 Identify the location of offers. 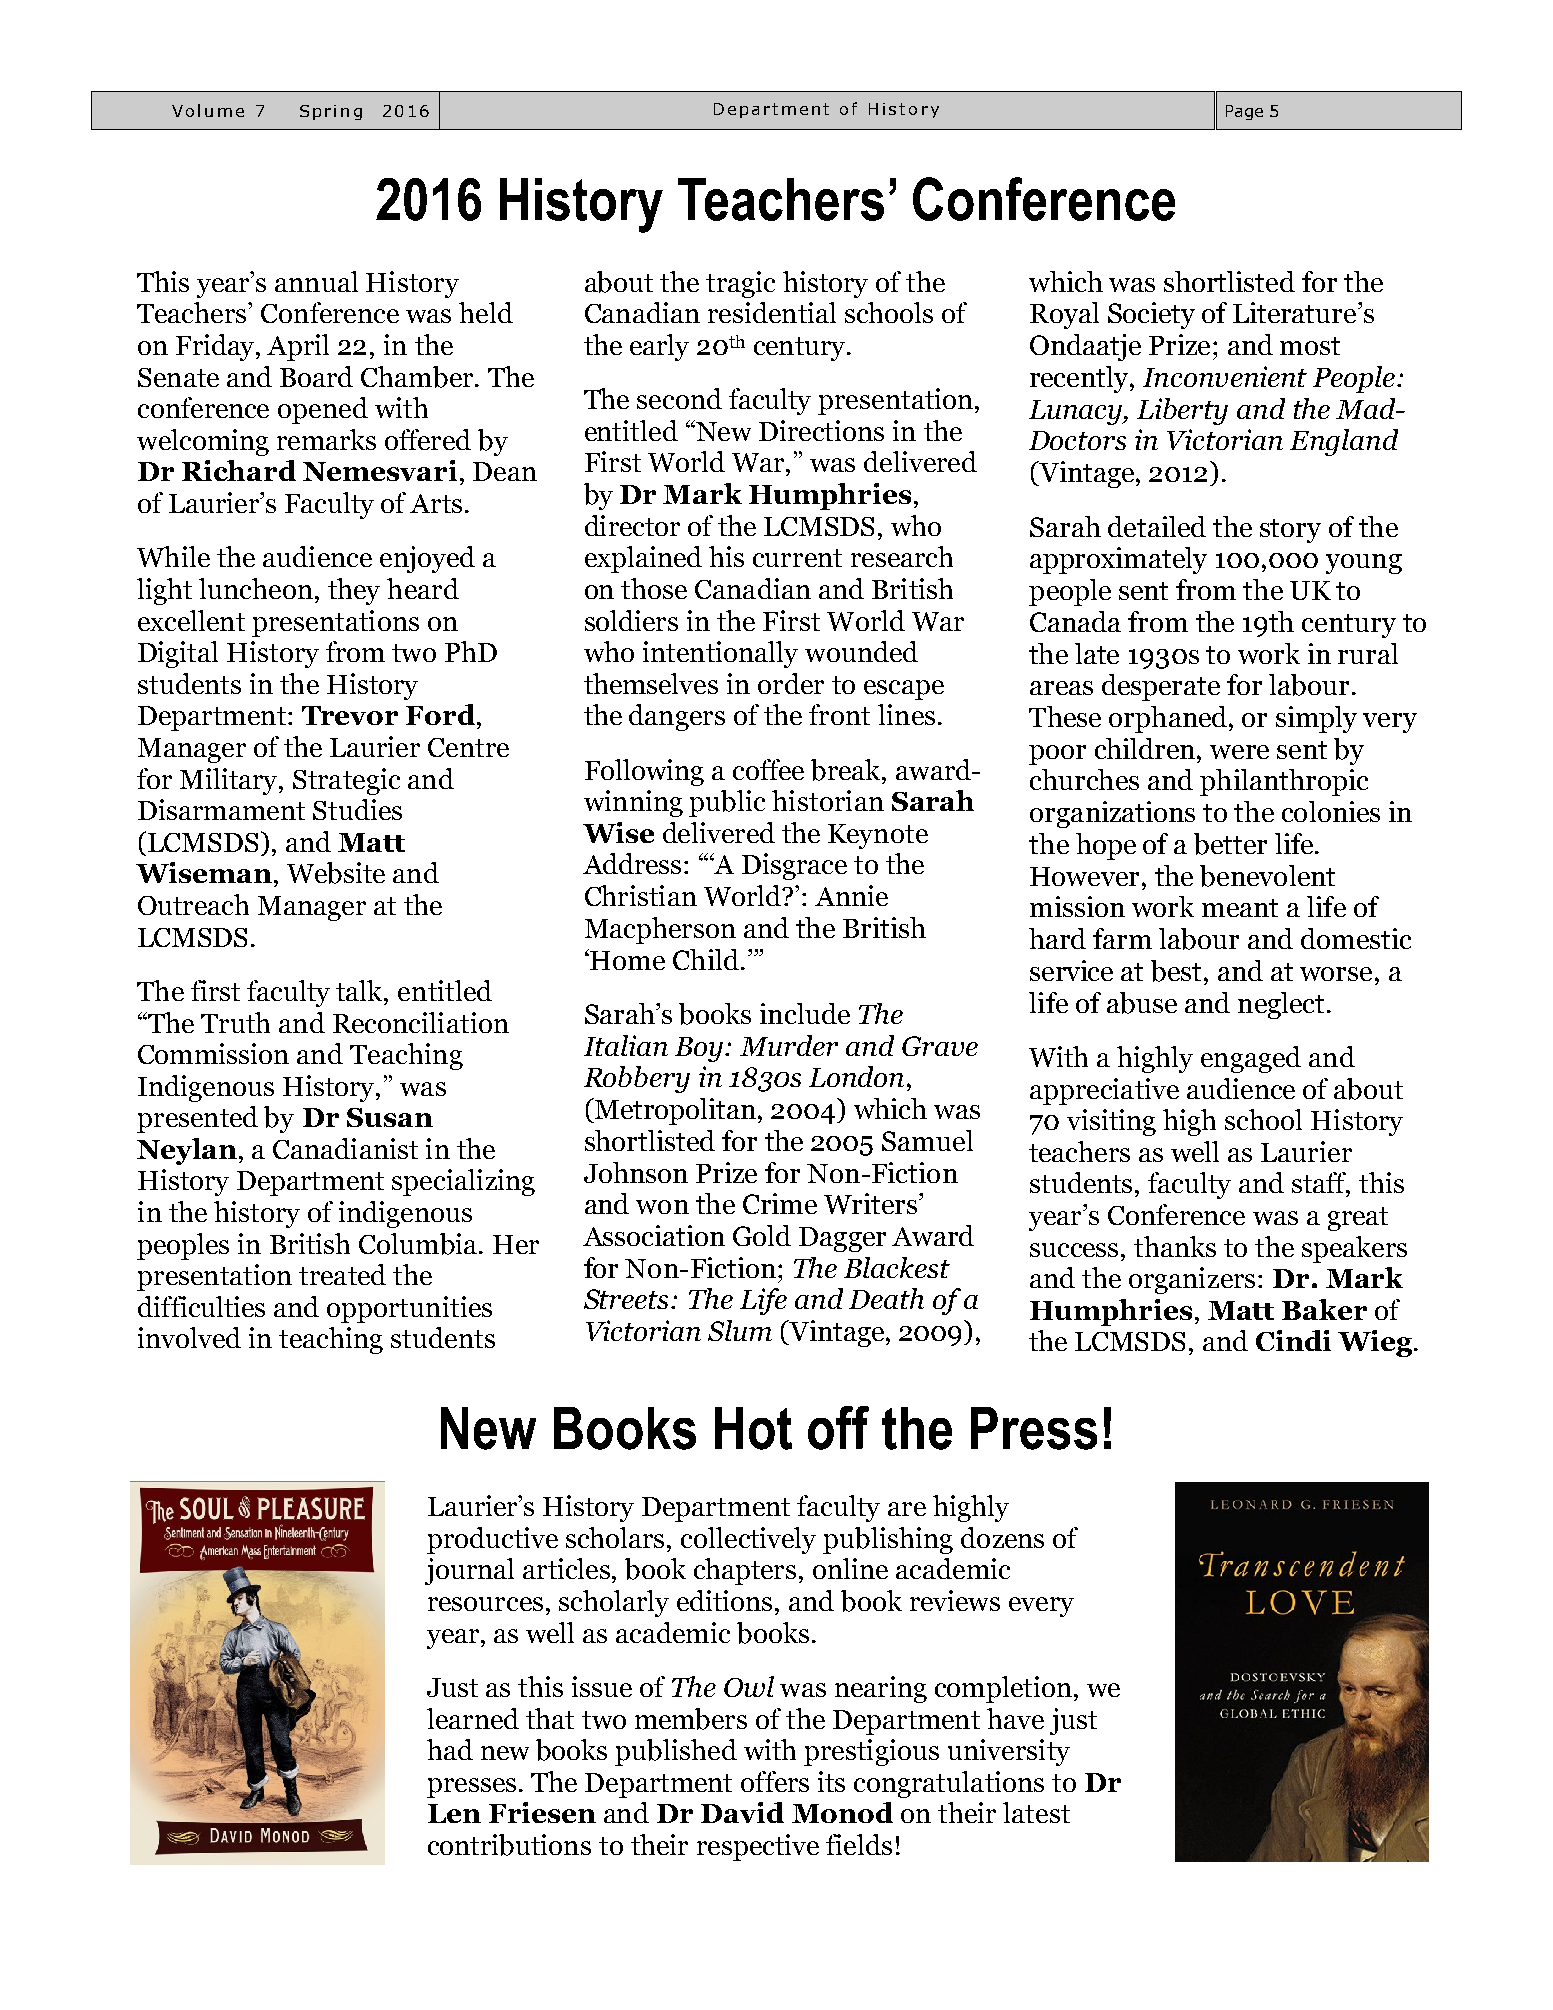
(775, 1781).
